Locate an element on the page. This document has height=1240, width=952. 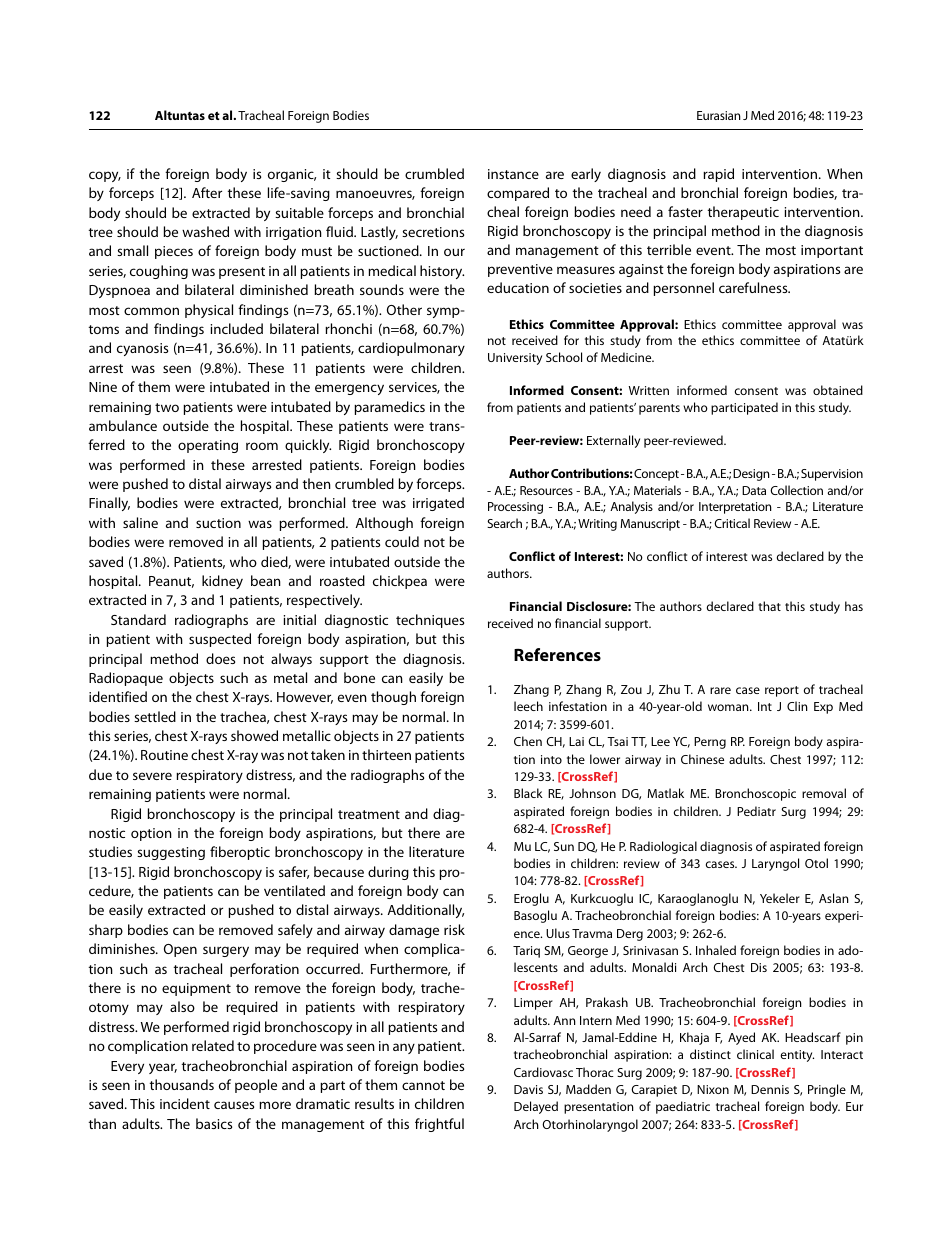
obtained is located at coordinates (838, 390).
